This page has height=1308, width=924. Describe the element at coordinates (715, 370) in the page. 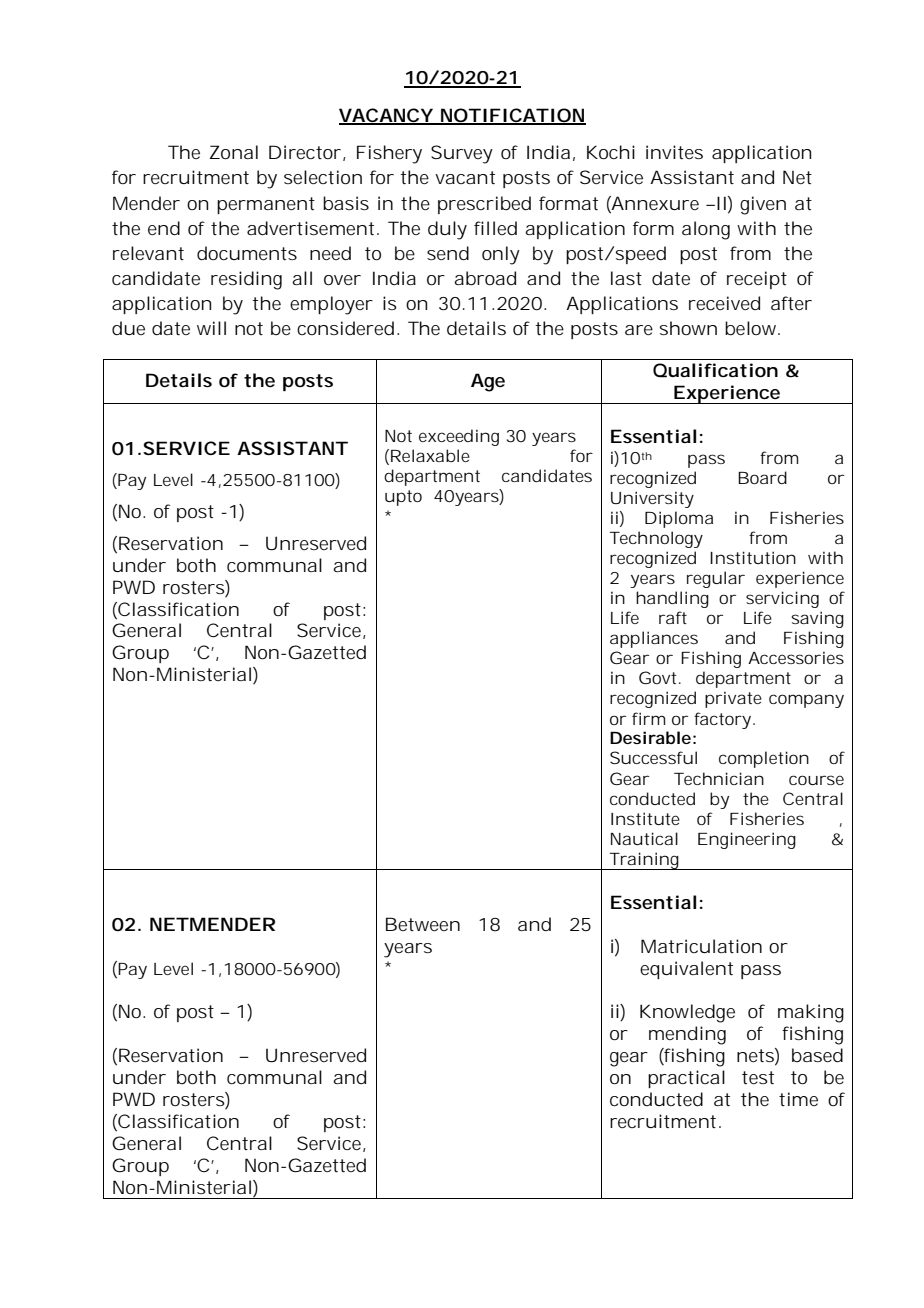

I see `Qualification` at that location.
